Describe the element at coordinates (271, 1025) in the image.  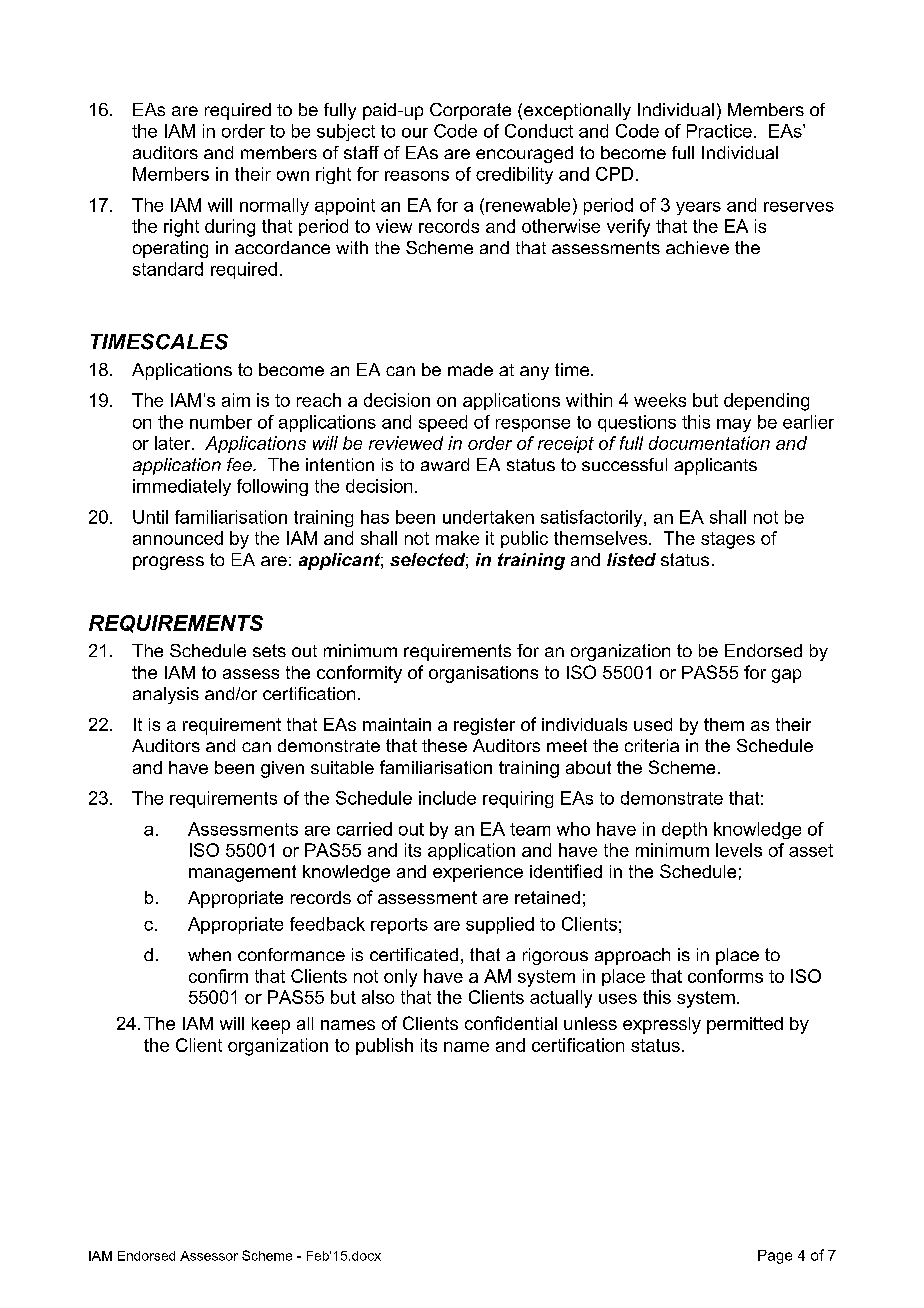
I see `keep` at that location.
